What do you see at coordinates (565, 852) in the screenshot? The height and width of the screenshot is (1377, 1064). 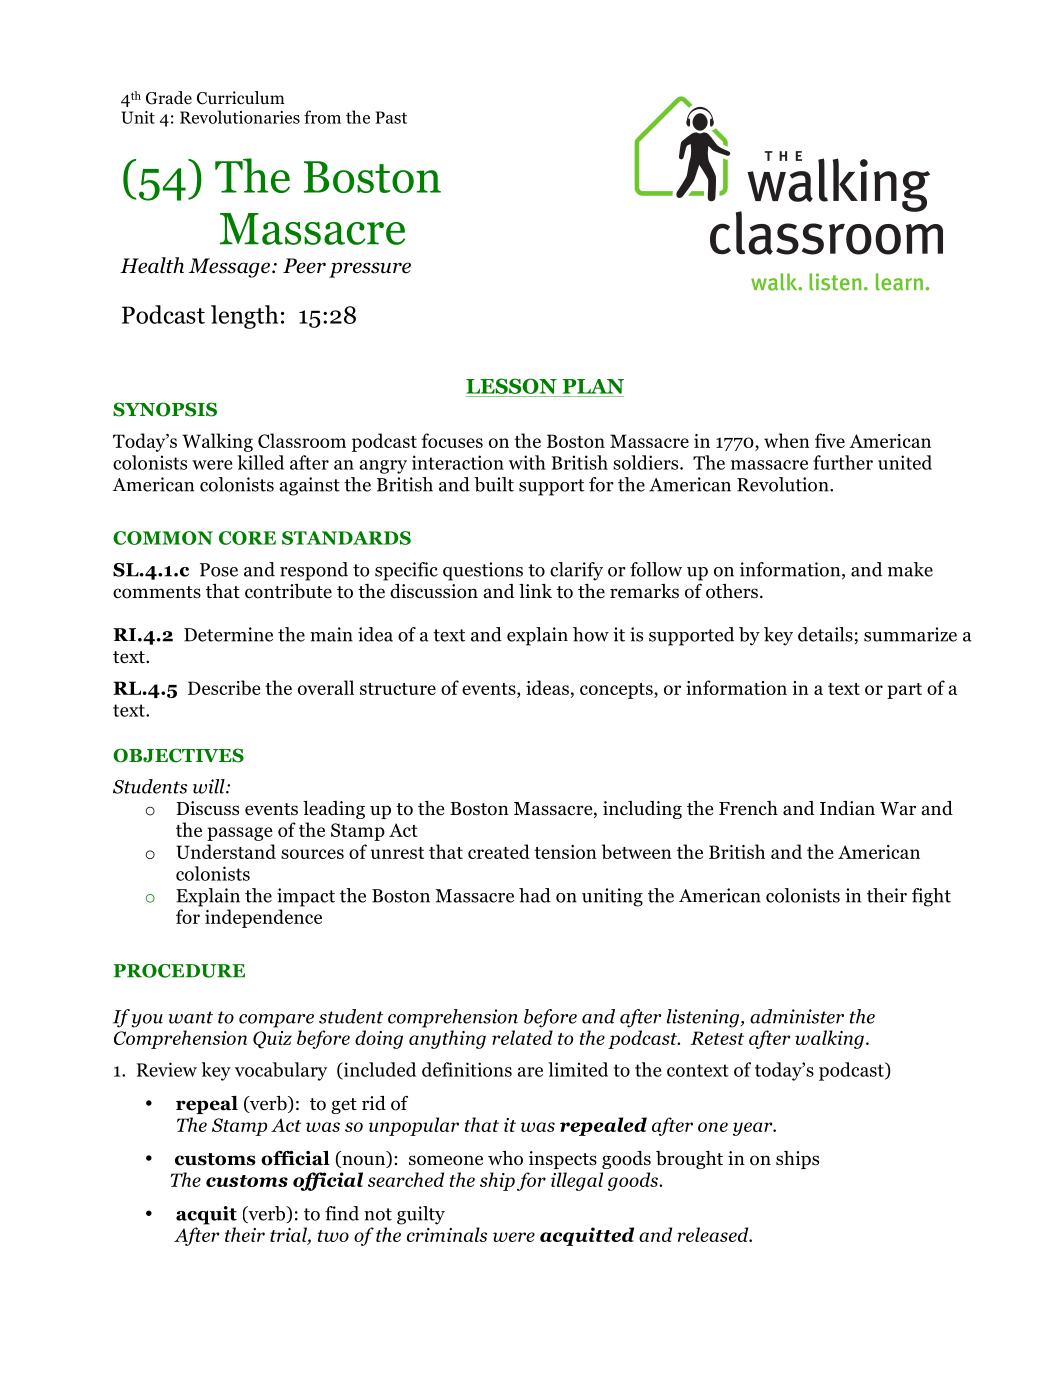 I see `tension` at bounding box center [565, 852].
